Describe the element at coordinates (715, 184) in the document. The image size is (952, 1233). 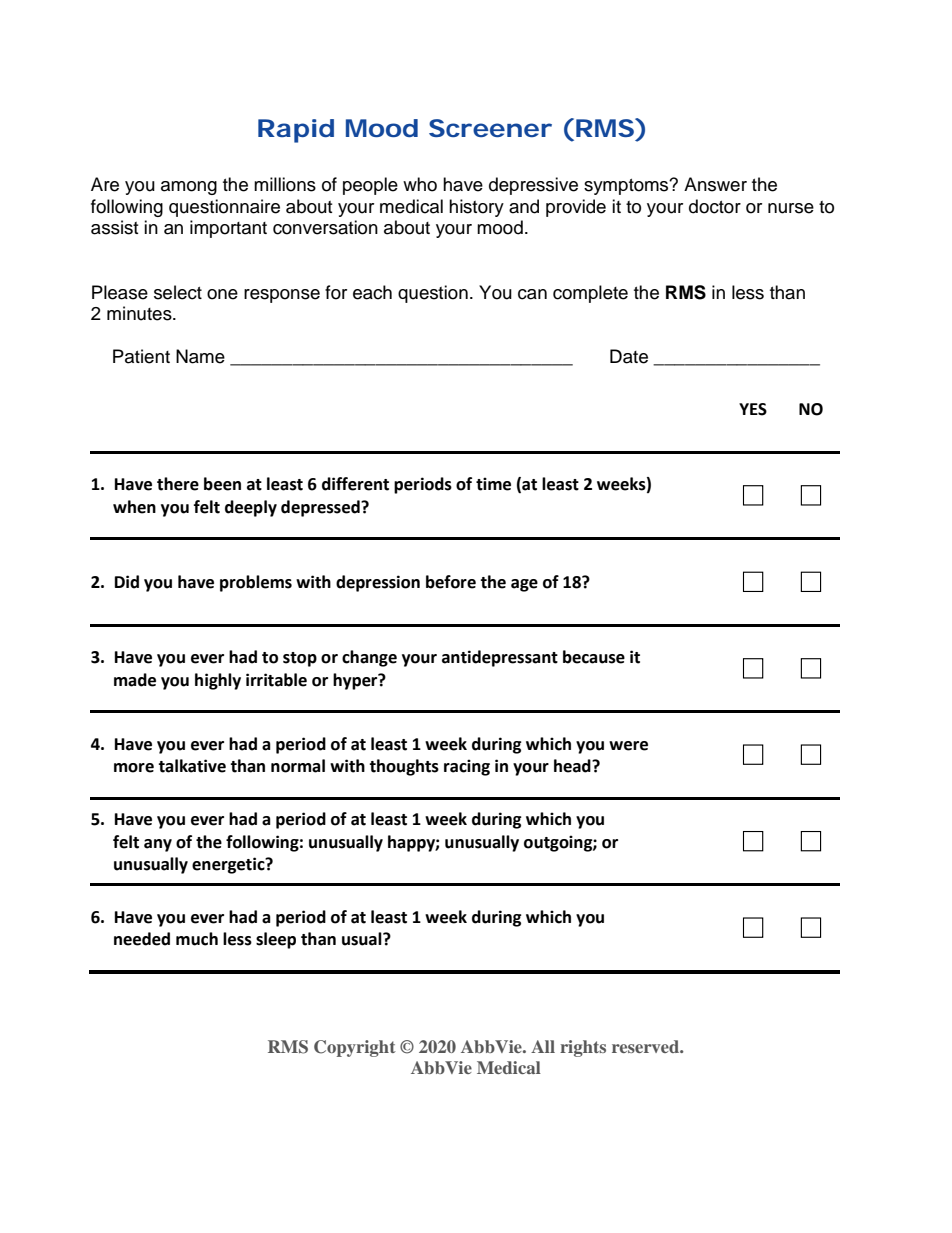
I see `Answer` at that location.
